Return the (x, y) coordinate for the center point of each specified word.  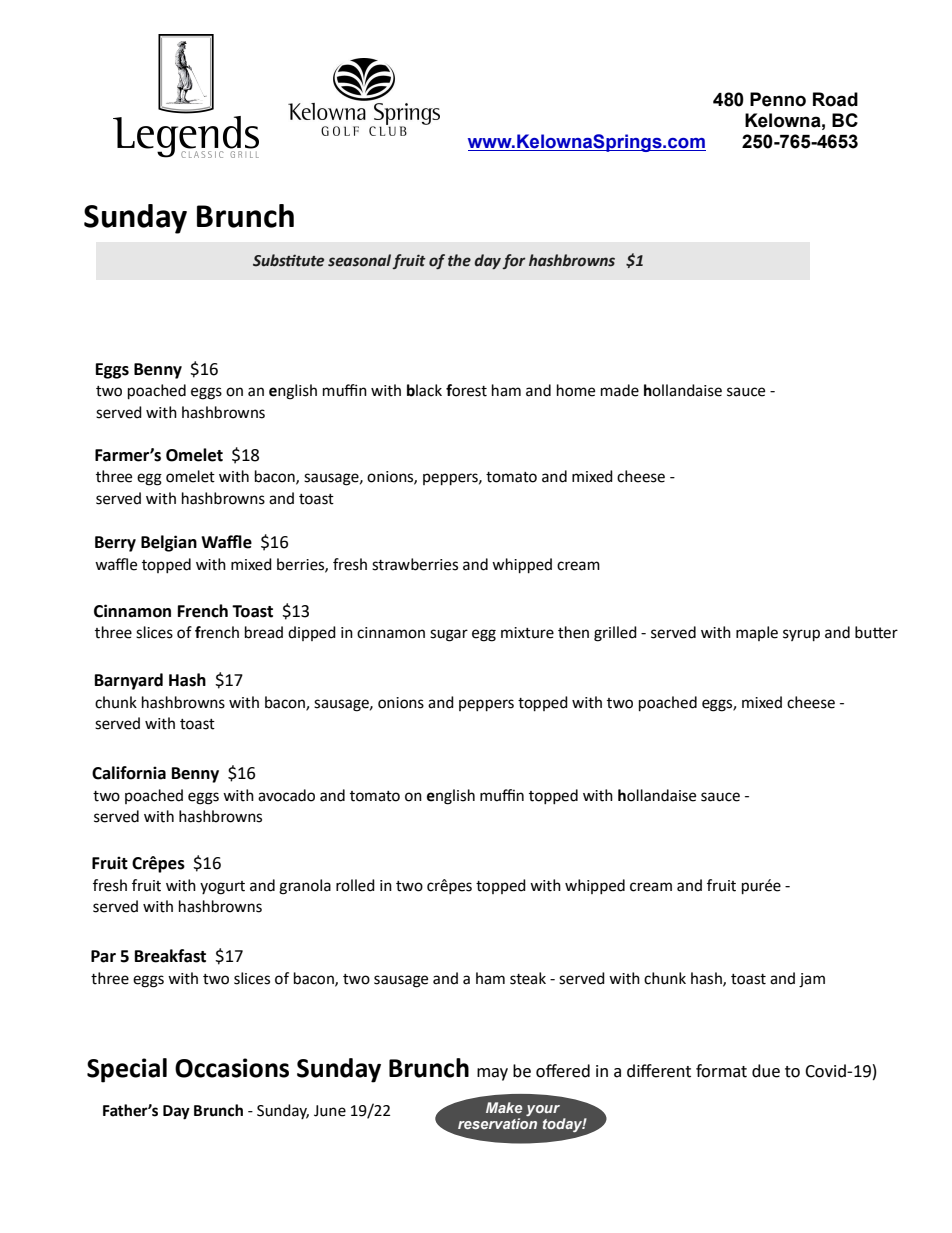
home (576, 390)
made (620, 390)
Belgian (169, 543)
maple (757, 633)
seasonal (360, 261)
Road (835, 99)
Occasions (232, 1068)
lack (429, 390)
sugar (449, 635)
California (129, 773)
